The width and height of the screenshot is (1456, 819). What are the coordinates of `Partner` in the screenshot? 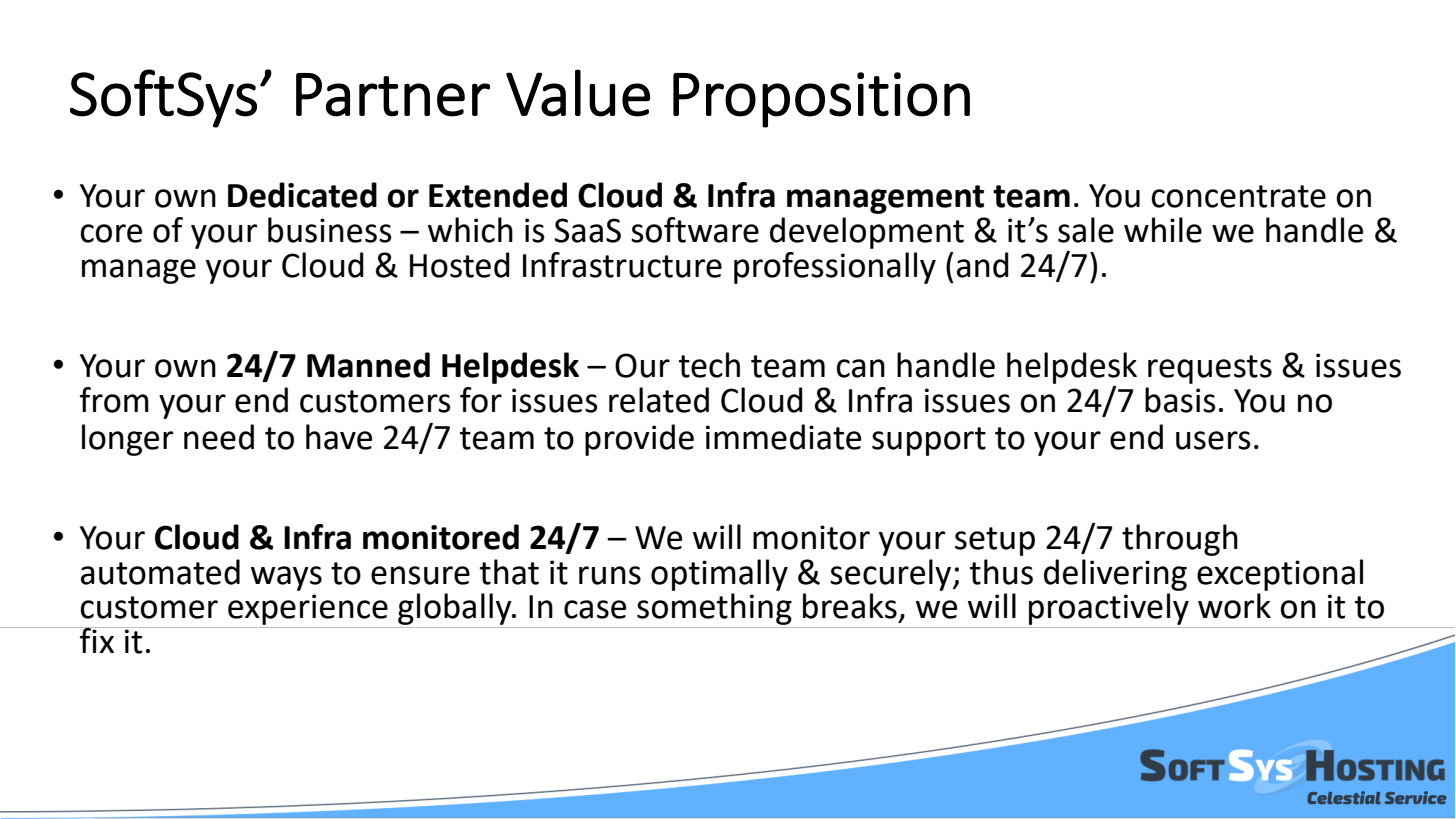 It's located at (393, 95).
